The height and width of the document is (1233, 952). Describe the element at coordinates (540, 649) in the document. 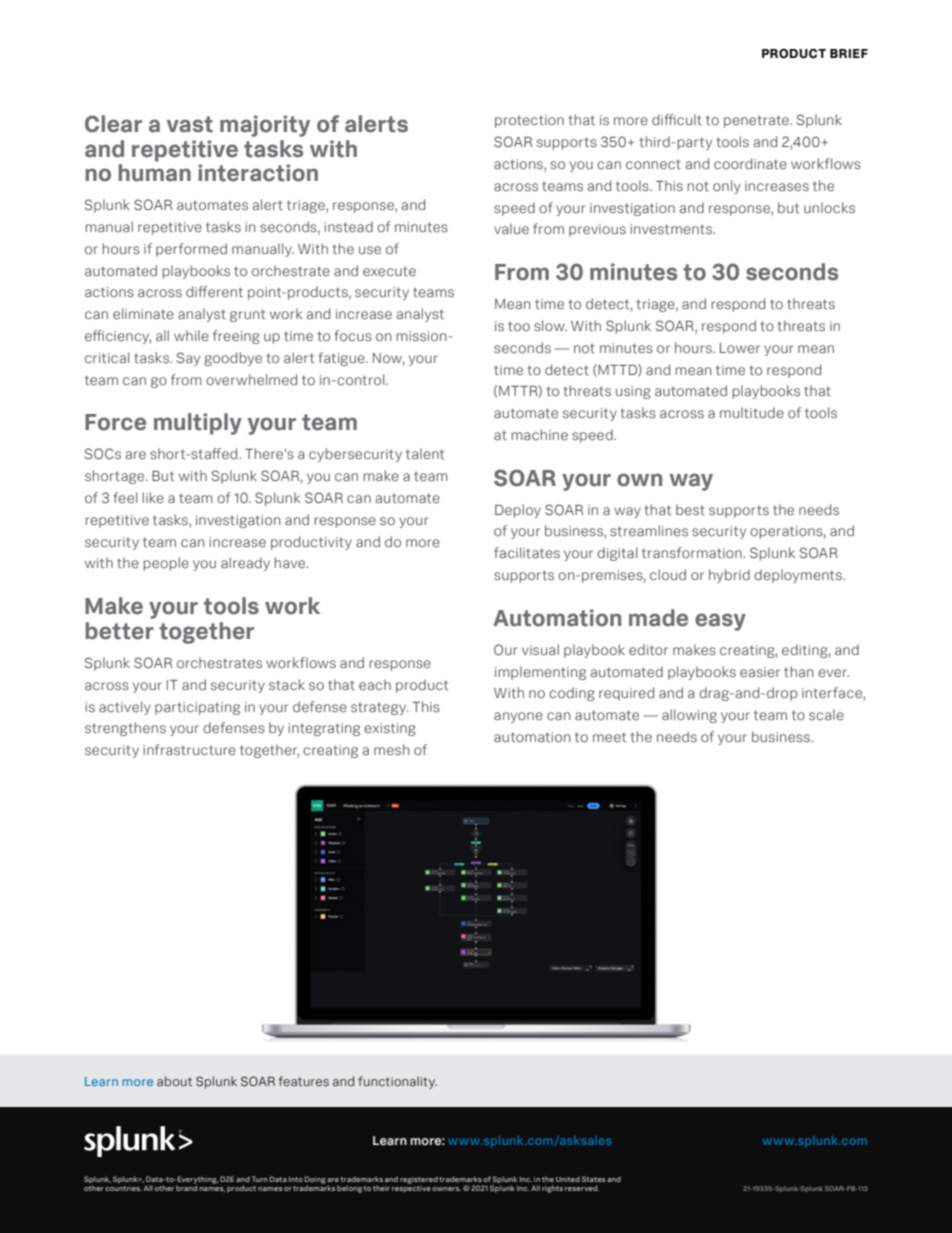

I see `visual` at that location.
